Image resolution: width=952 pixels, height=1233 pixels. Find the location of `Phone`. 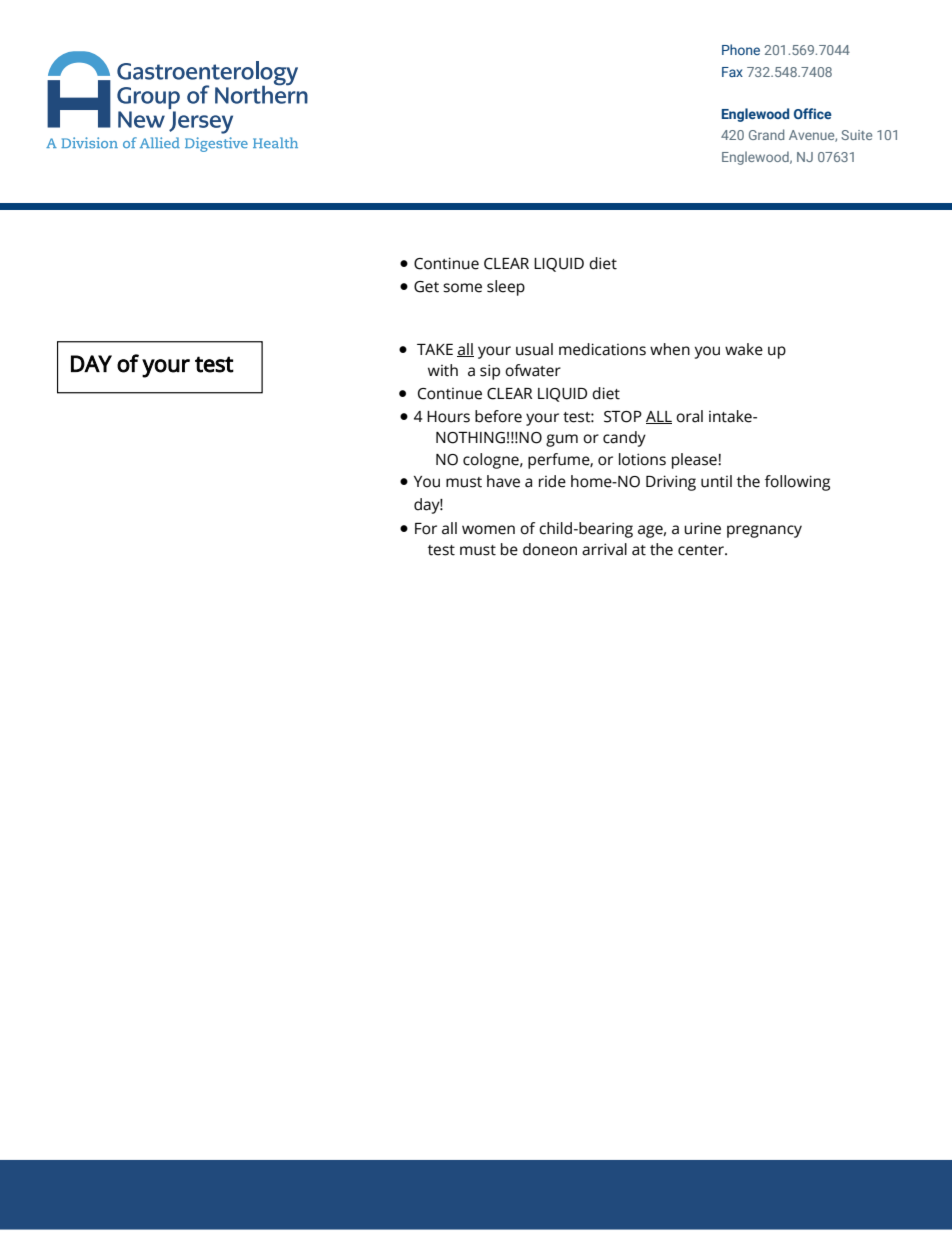

Phone is located at coordinates (741, 49).
